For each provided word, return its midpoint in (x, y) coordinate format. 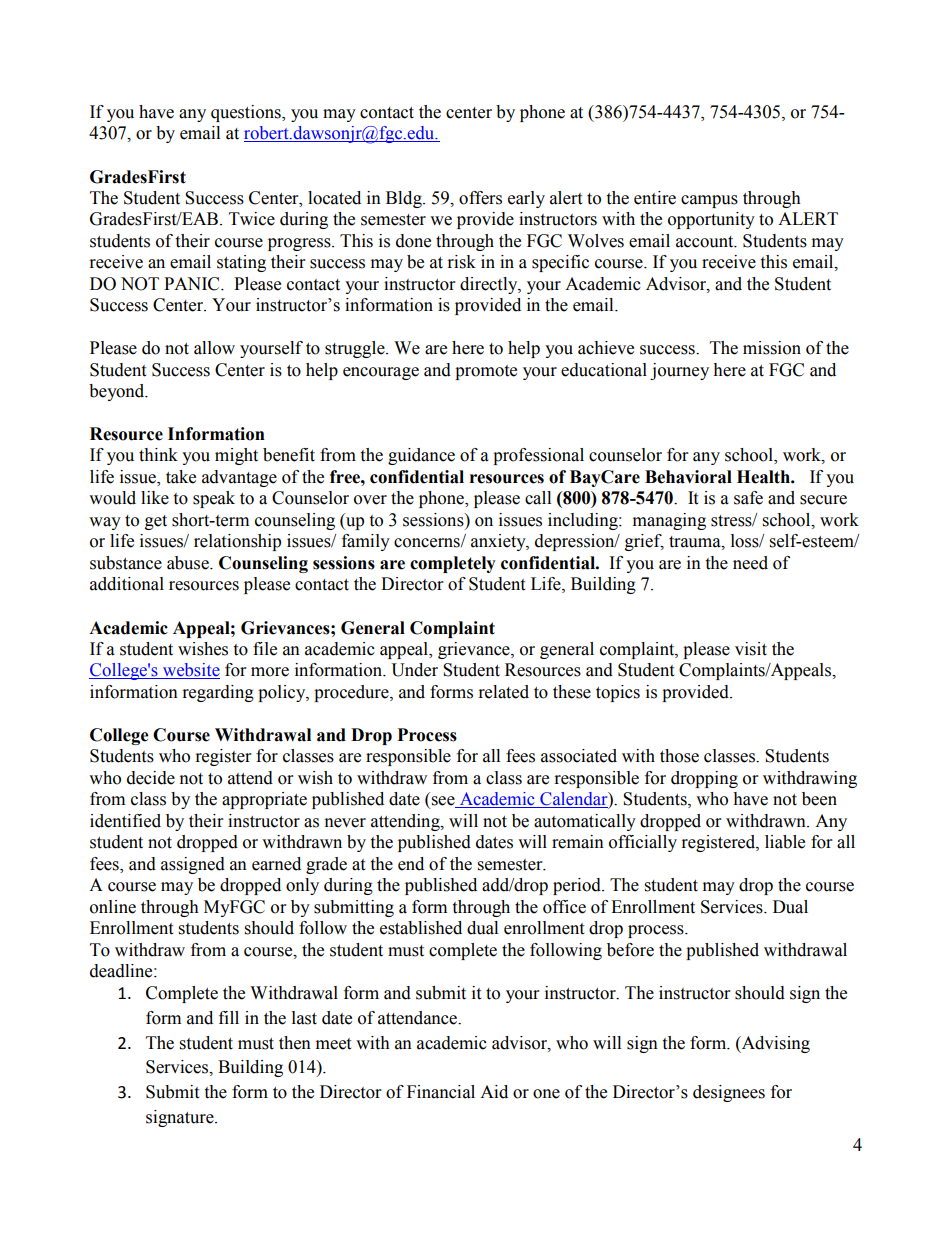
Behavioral (688, 477)
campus (709, 201)
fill (229, 1017)
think (158, 455)
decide (151, 778)
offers (480, 198)
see (443, 802)
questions (247, 113)
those (679, 756)
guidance (421, 456)
